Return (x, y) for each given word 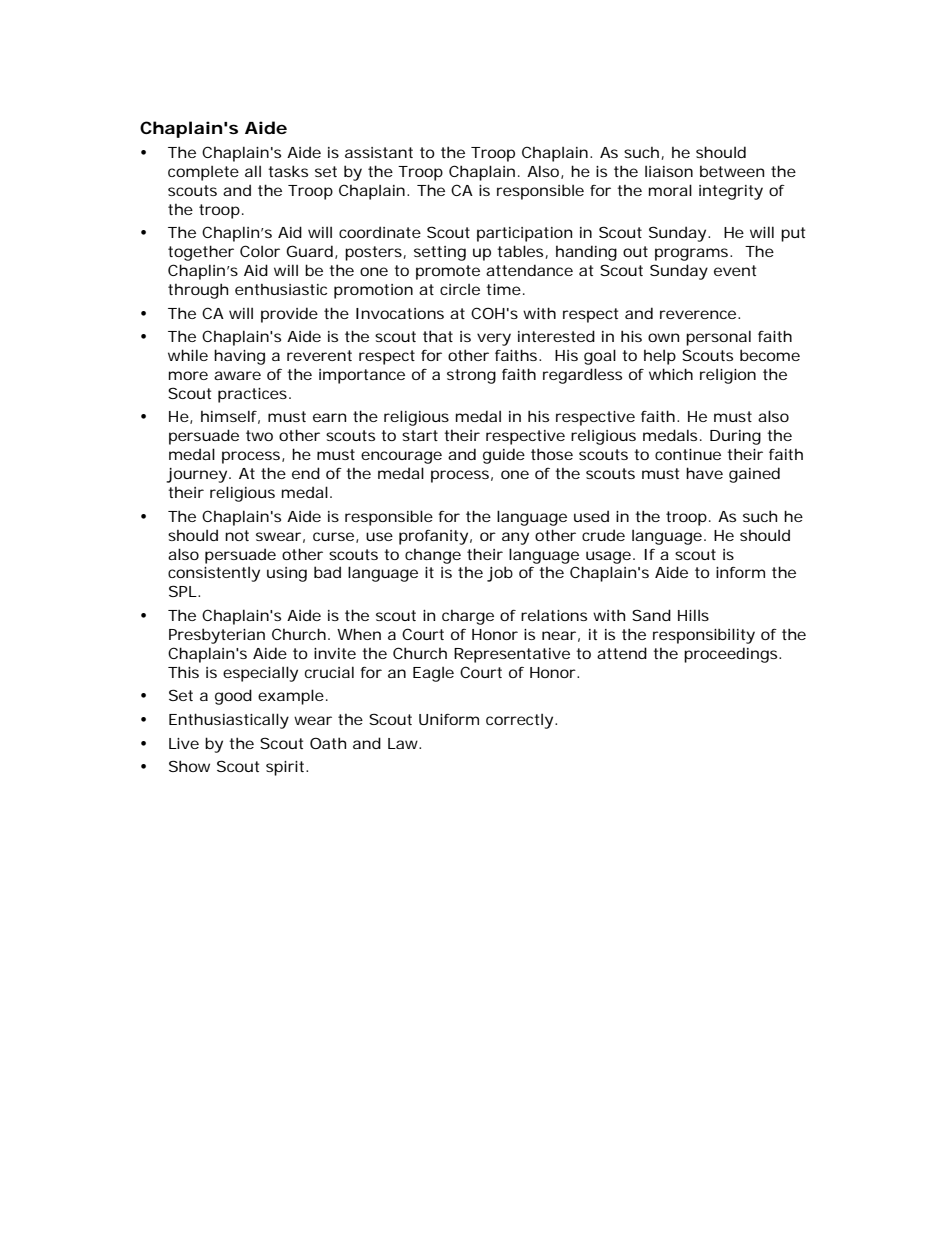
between (732, 171)
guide (504, 456)
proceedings (732, 655)
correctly (519, 721)
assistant (379, 152)
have (704, 473)
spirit (286, 768)
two (259, 435)
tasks (288, 171)
